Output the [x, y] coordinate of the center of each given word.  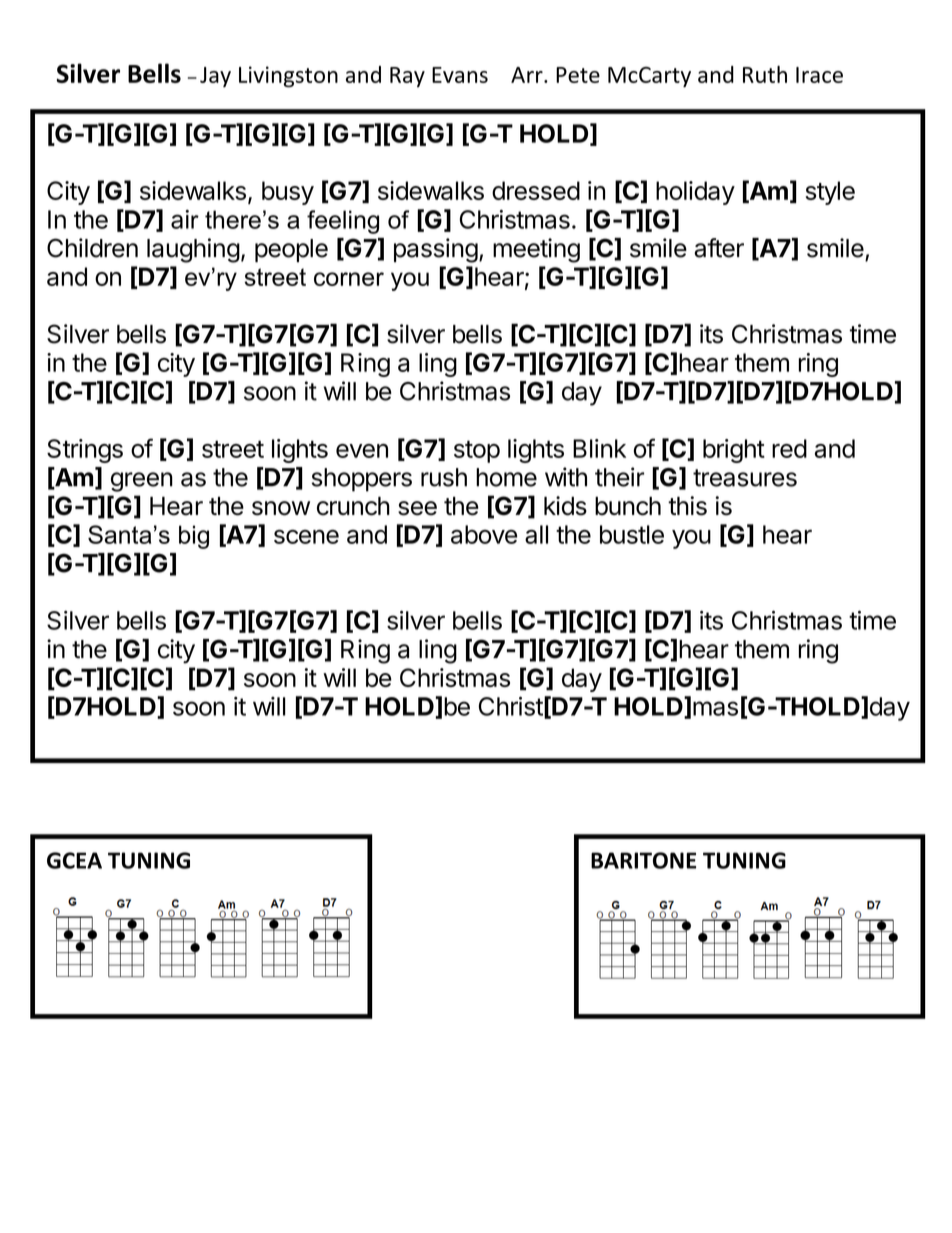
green [142, 482]
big [194, 537]
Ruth [765, 74]
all [536, 534]
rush [444, 477]
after [719, 248]
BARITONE [643, 860]
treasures [745, 478]
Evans [460, 75]
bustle [632, 534]
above [484, 534]
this [687, 506]
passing [436, 250]
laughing [193, 250]
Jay [215, 77]
